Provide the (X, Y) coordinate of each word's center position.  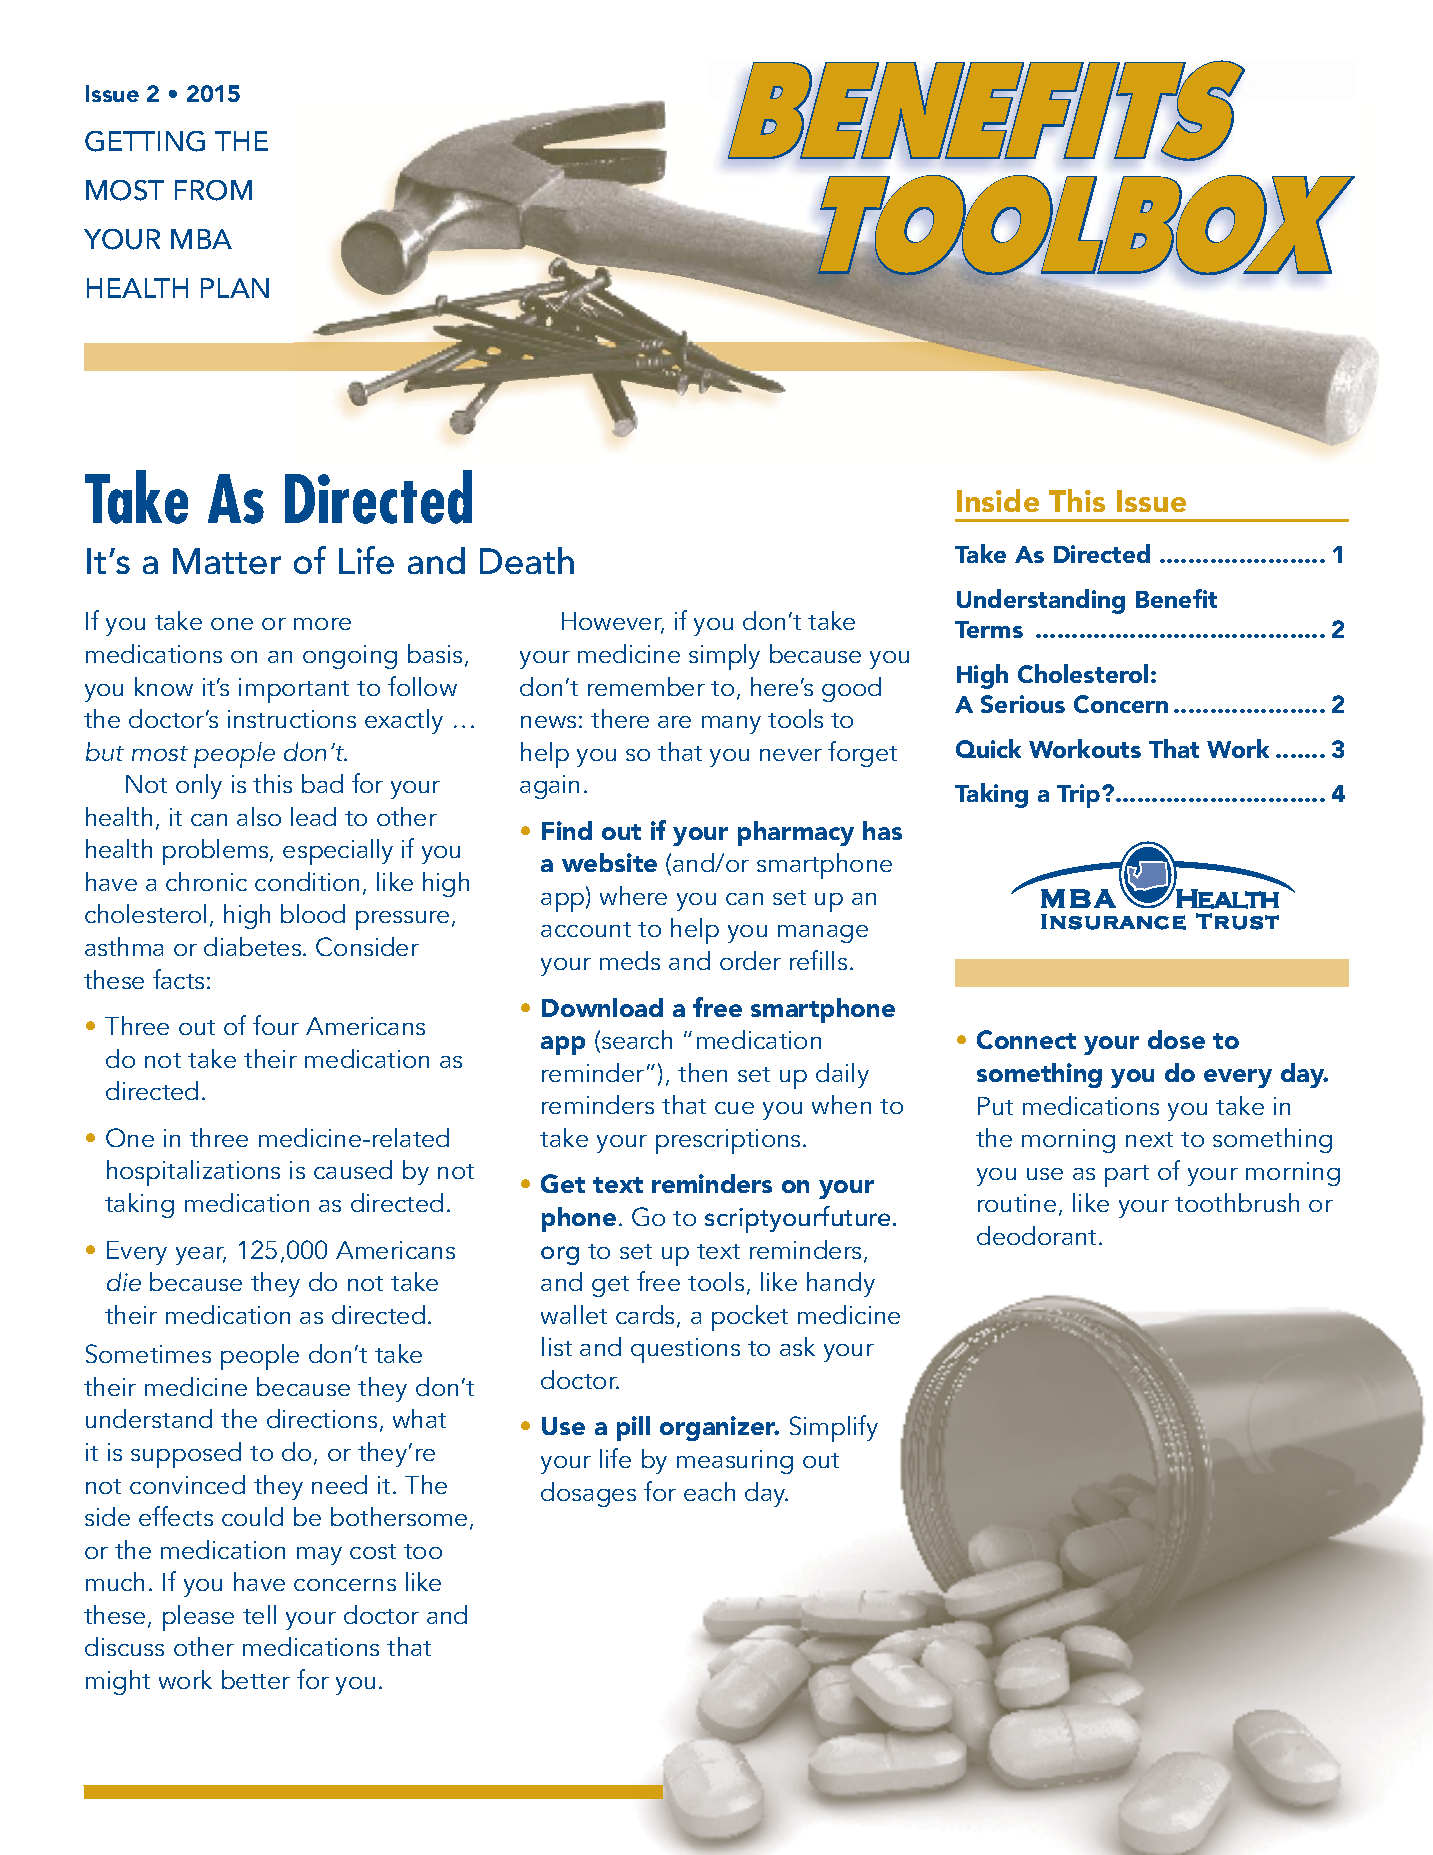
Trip (1080, 796)
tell (259, 1614)
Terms (989, 629)
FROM (213, 190)
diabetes (254, 946)
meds (630, 960)
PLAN (235, 288)
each (709, 1491)
